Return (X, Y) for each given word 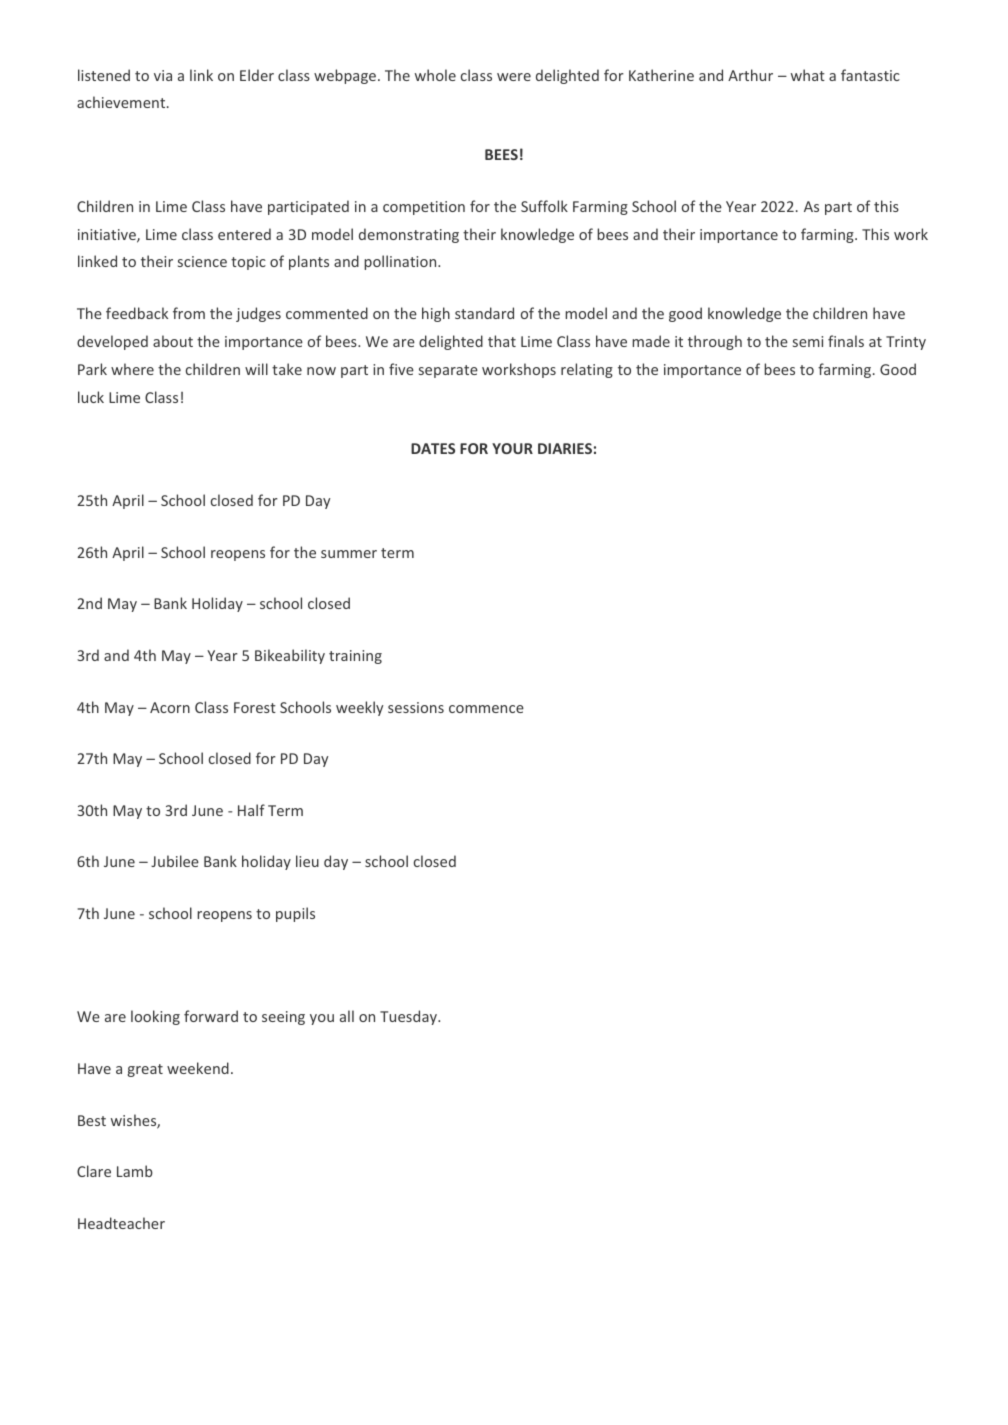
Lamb (135, 1171)
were (514, 77)
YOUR (512, 448)
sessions (416, 707)
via (163, 75)
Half (251, 810)
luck (91, 397)
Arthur (750, 75)
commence (486, 709)
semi (808, 341)
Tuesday (409, 1017)
